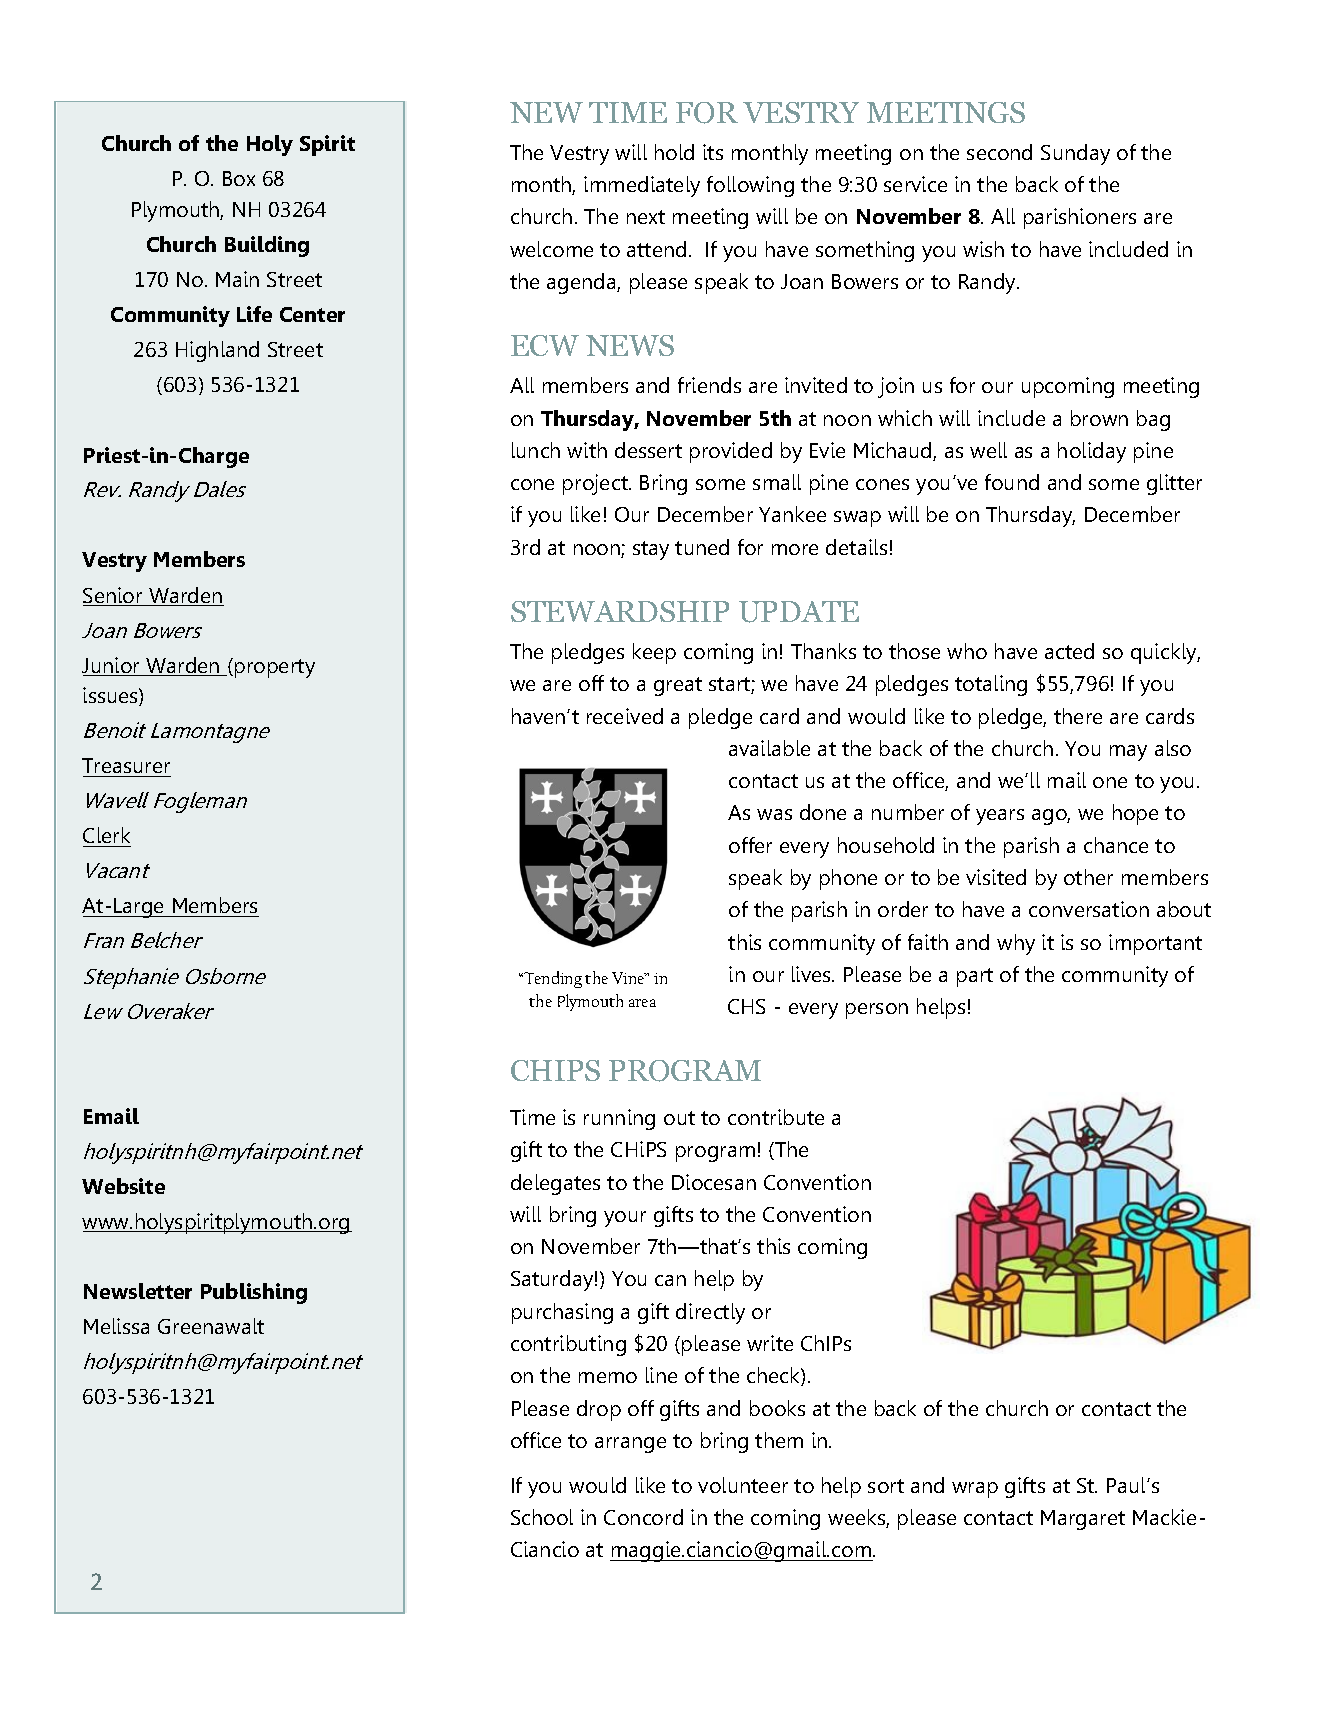 This screenshot has width=1320, height=1709. Describe the element at coordinates (116, 1326) in the screenshot. I see `Melissa` at that location.
